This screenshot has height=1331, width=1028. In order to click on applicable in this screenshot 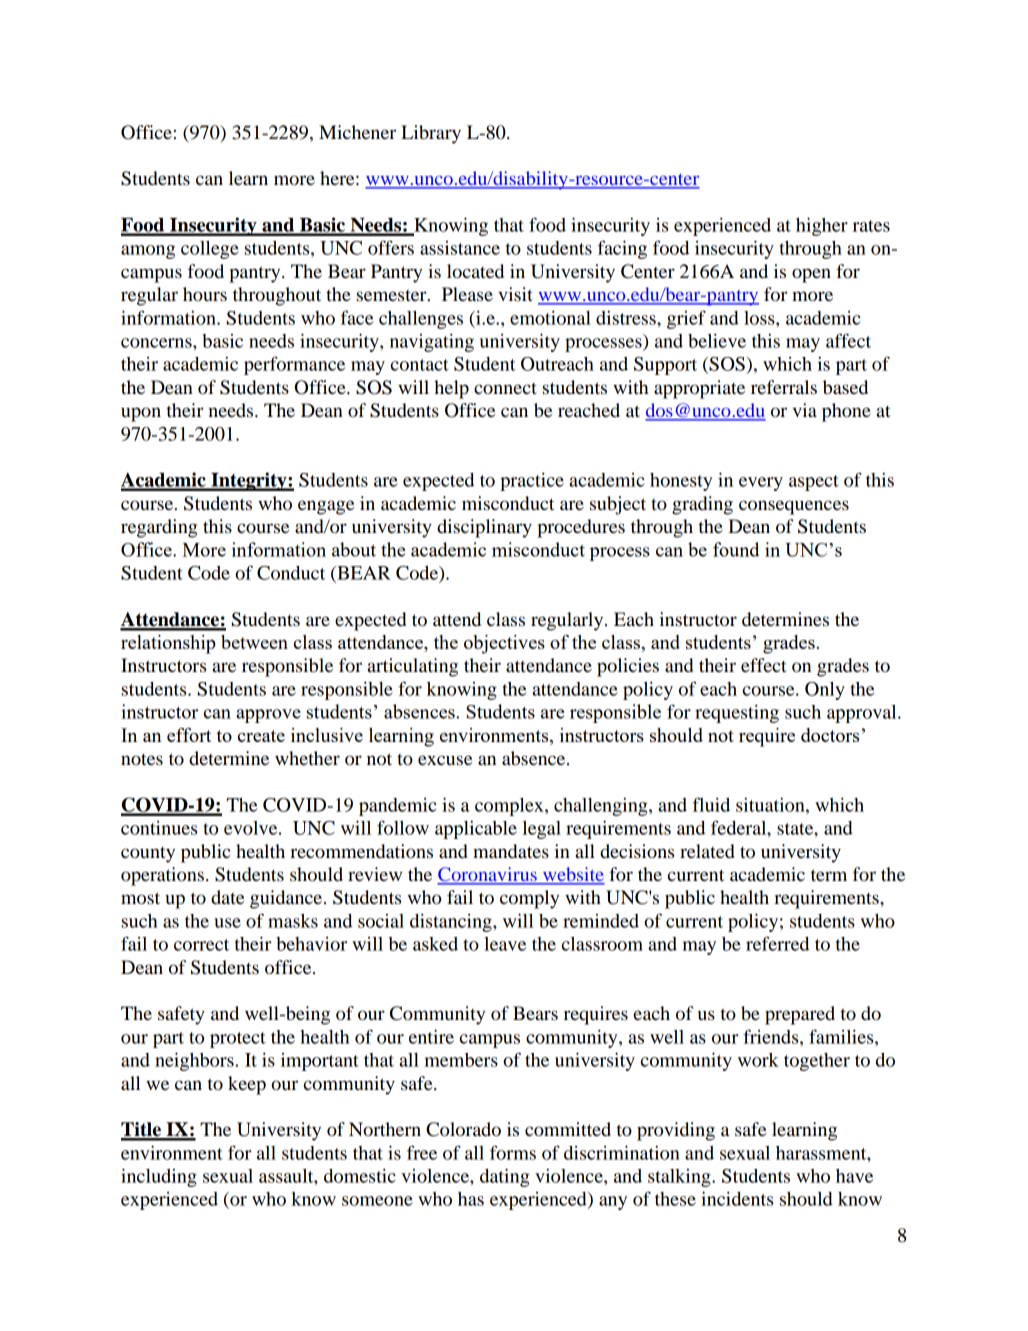, I will do `click(476, 830)`.
